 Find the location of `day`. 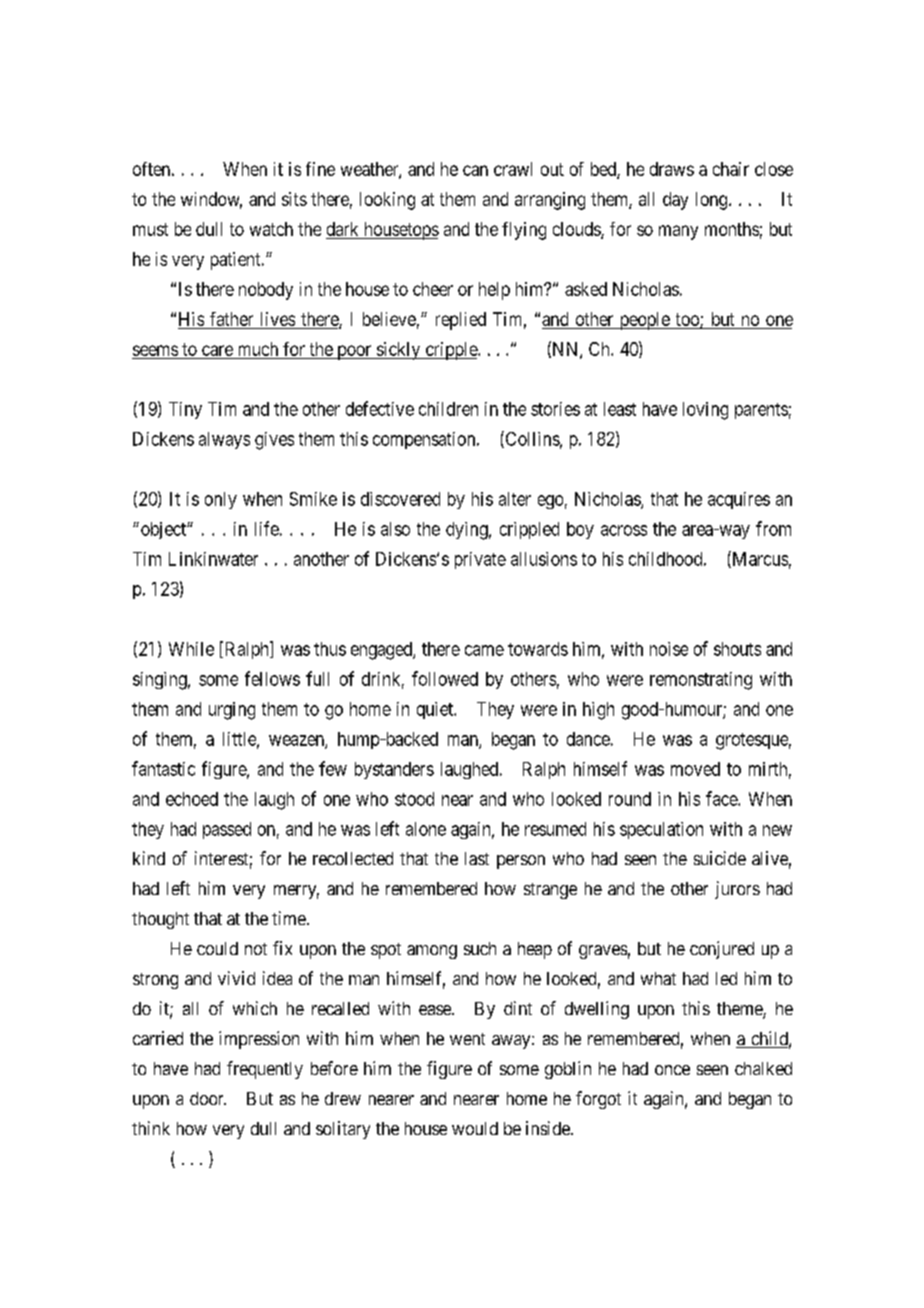

day is located at coordinates (675, 201).
